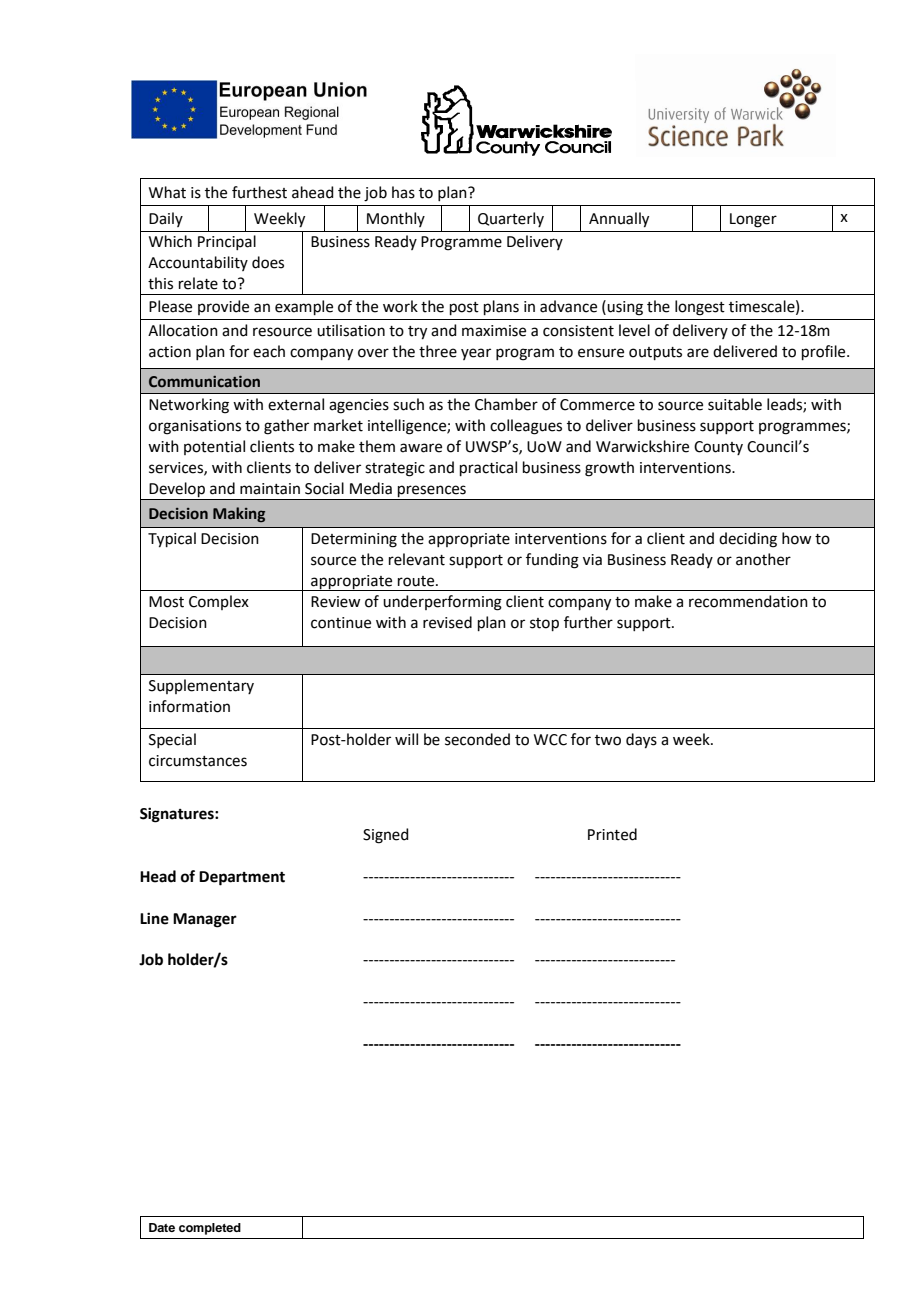  I want to click on Printed, so click(612, 834).
